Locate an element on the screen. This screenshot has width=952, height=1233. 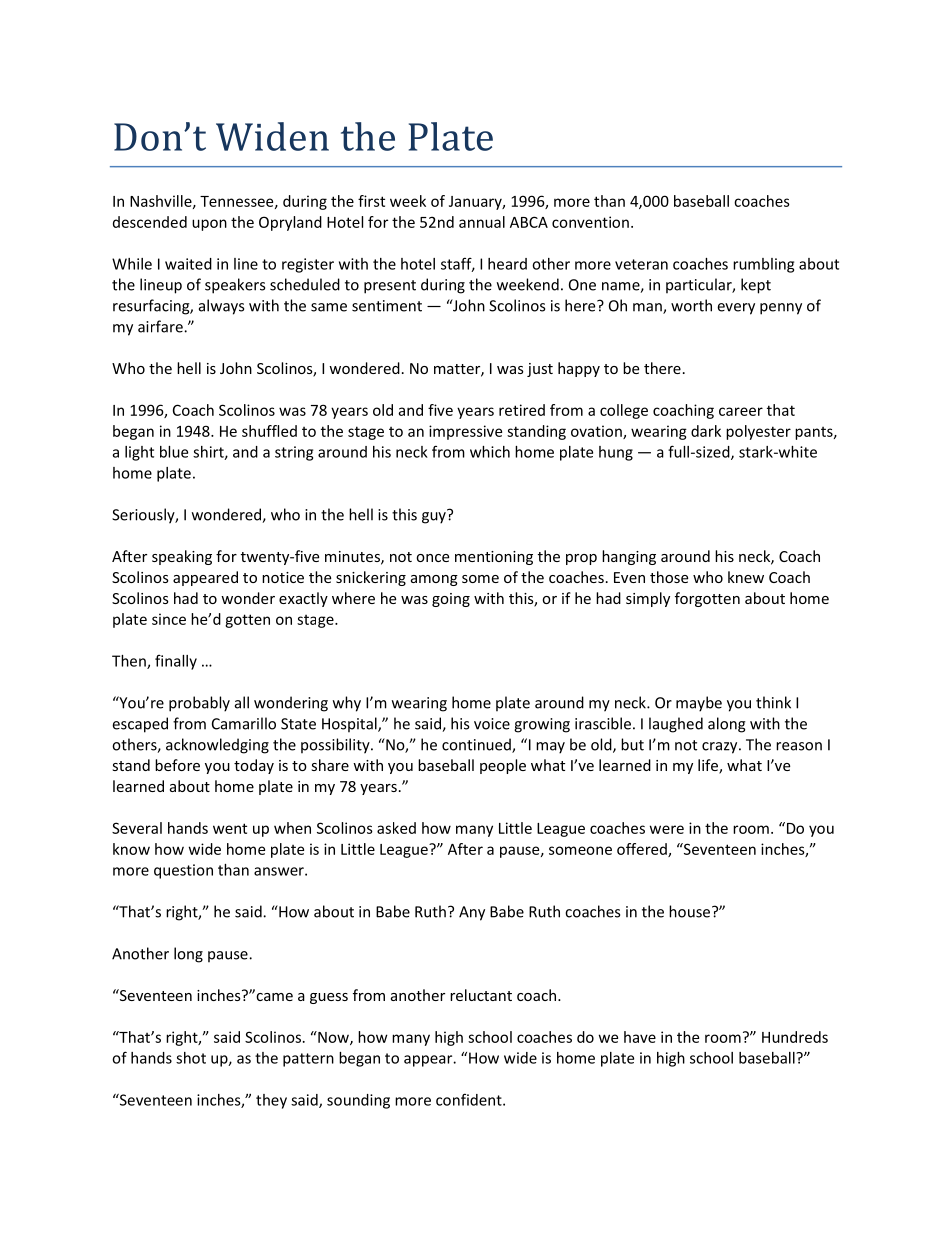
shot is located at coordinates (191, 1058).
